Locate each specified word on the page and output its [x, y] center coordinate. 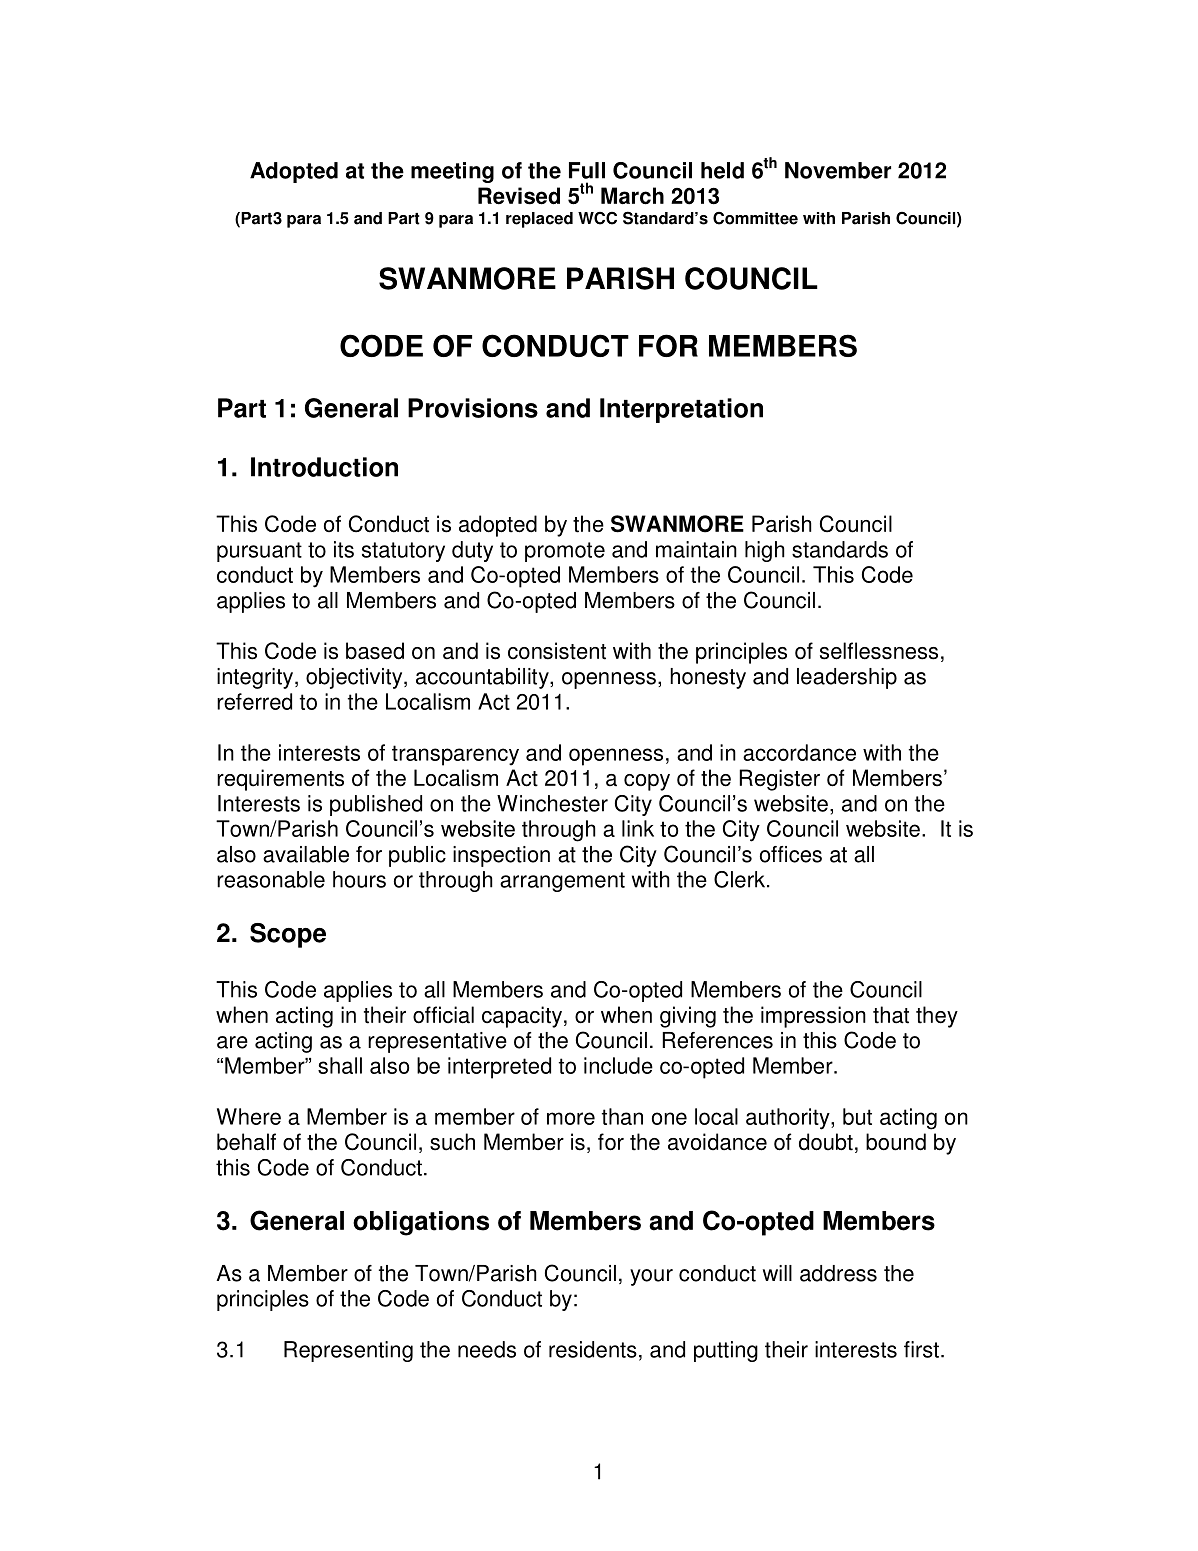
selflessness [879, 651]
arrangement [562, 882]
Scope [288, 935]
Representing [348, 1351]
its [344, 549]
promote [565, 552]
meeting [452, 172]
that [891, 1015]
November [838, 170]
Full [587, 170]
